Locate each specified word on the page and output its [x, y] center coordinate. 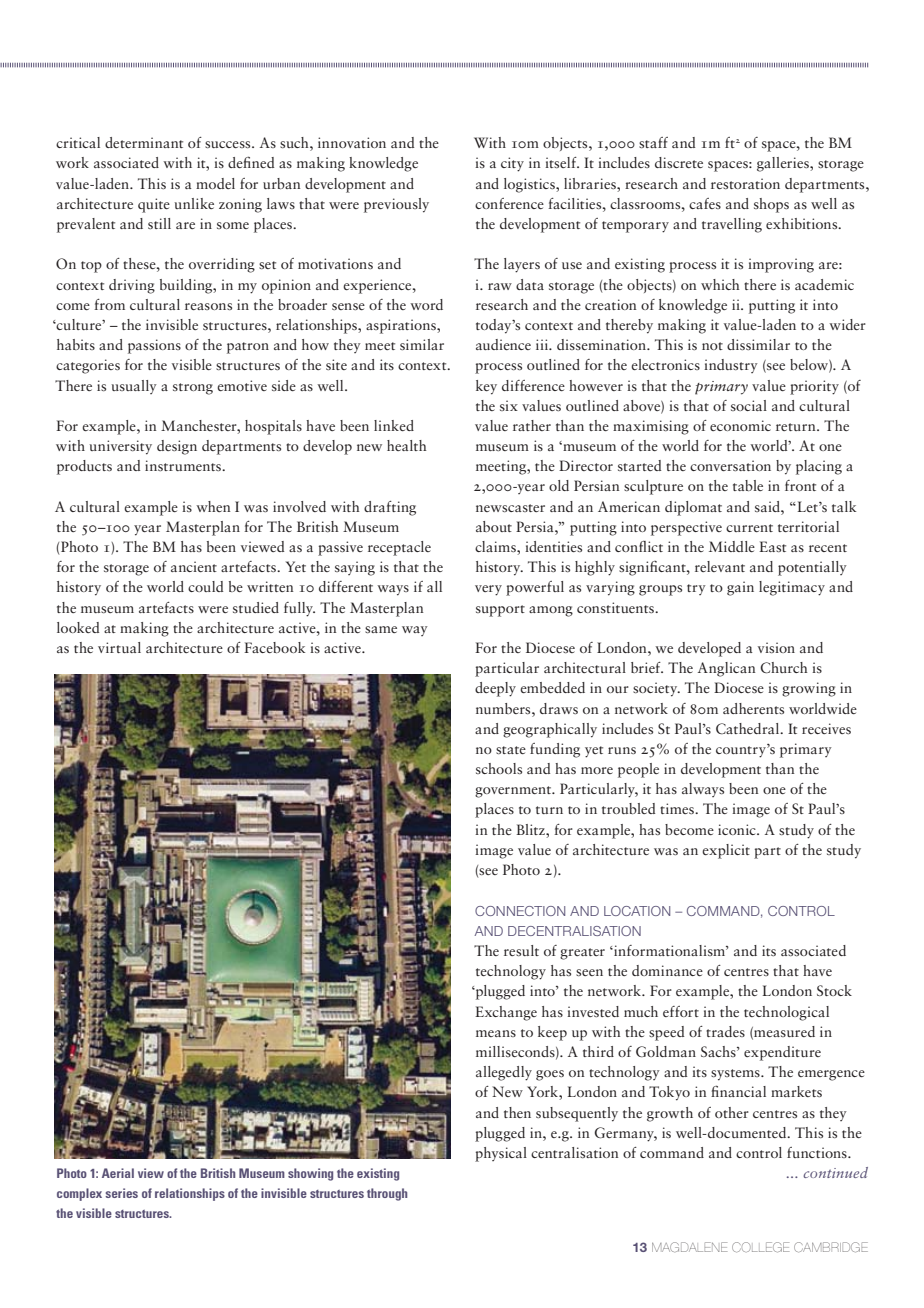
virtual [119, 647]
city [512, 164]
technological [786, 1013]
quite [154, 205]
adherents [753, 708]
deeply [495, 689]
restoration [745, 183]
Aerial [118, 1173]
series [121, 1193]
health [406, 445]
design [177, 447]
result [521, 950]
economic [740, 425]
